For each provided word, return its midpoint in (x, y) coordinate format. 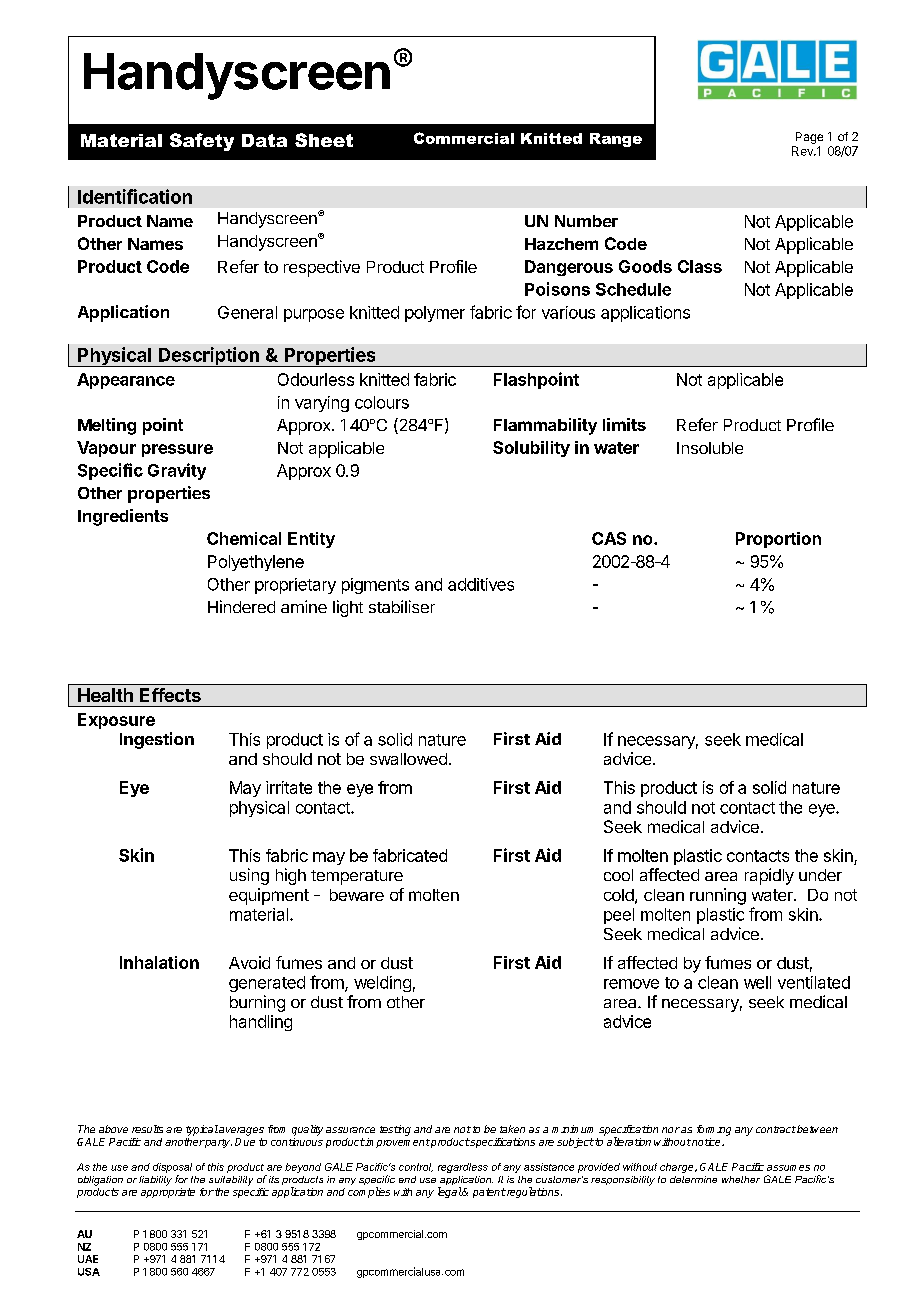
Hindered (241, 606)
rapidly (769, 876)
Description (209, 357)
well (757, 982)
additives (481, 584)
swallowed (408, 759)
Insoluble (710, 448)
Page (809, 138)
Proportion (778, 540)
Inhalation (159, 962)
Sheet (324, 140)
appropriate (168, 1193)
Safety (202, 142)
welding (382, 984)
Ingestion (157, 740)
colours (382, 402)
